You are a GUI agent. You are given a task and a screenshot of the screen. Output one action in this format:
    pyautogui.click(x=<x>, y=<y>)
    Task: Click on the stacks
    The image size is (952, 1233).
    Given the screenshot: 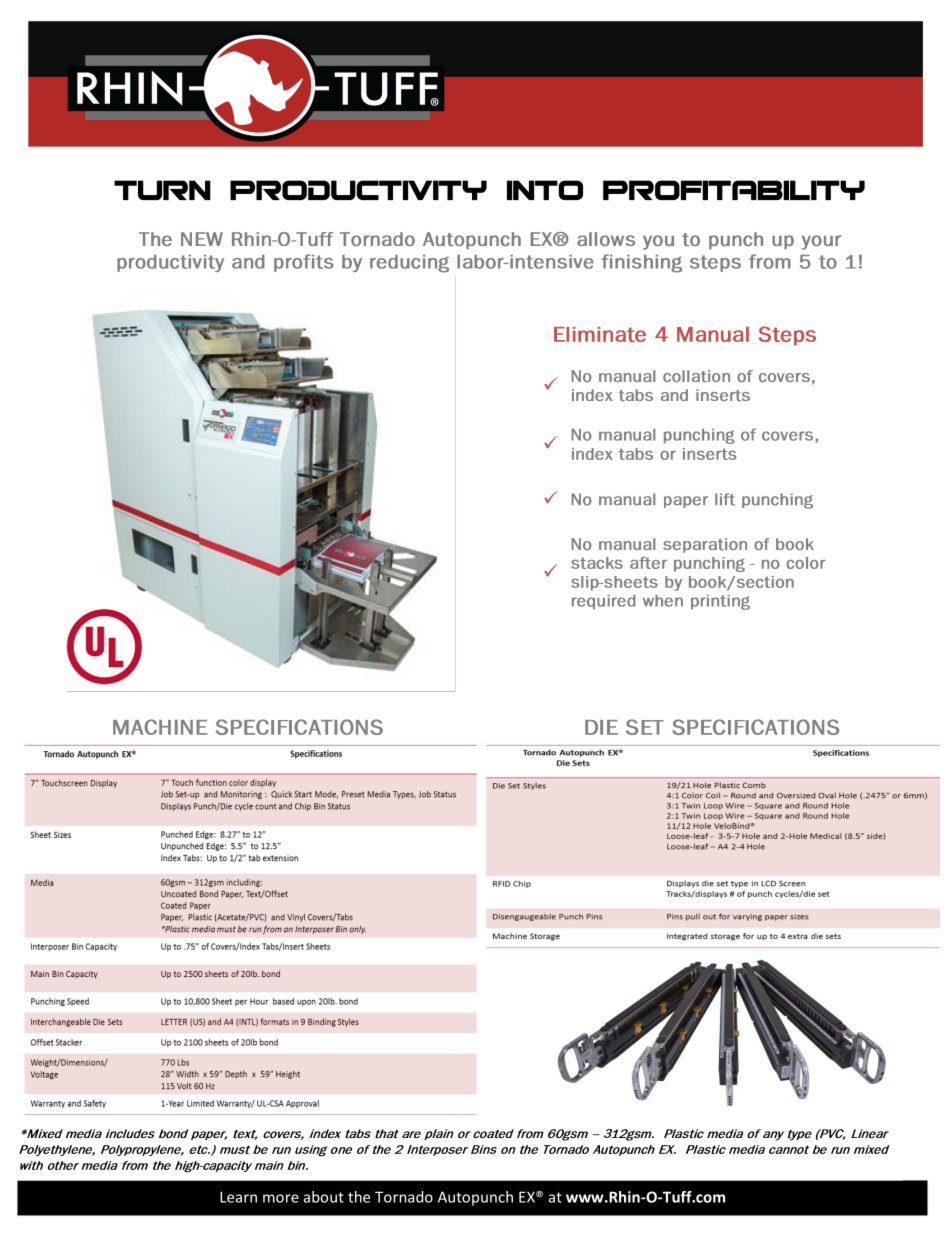 What is the action you would take?
    pyautogui.click(x=597, y=563)
